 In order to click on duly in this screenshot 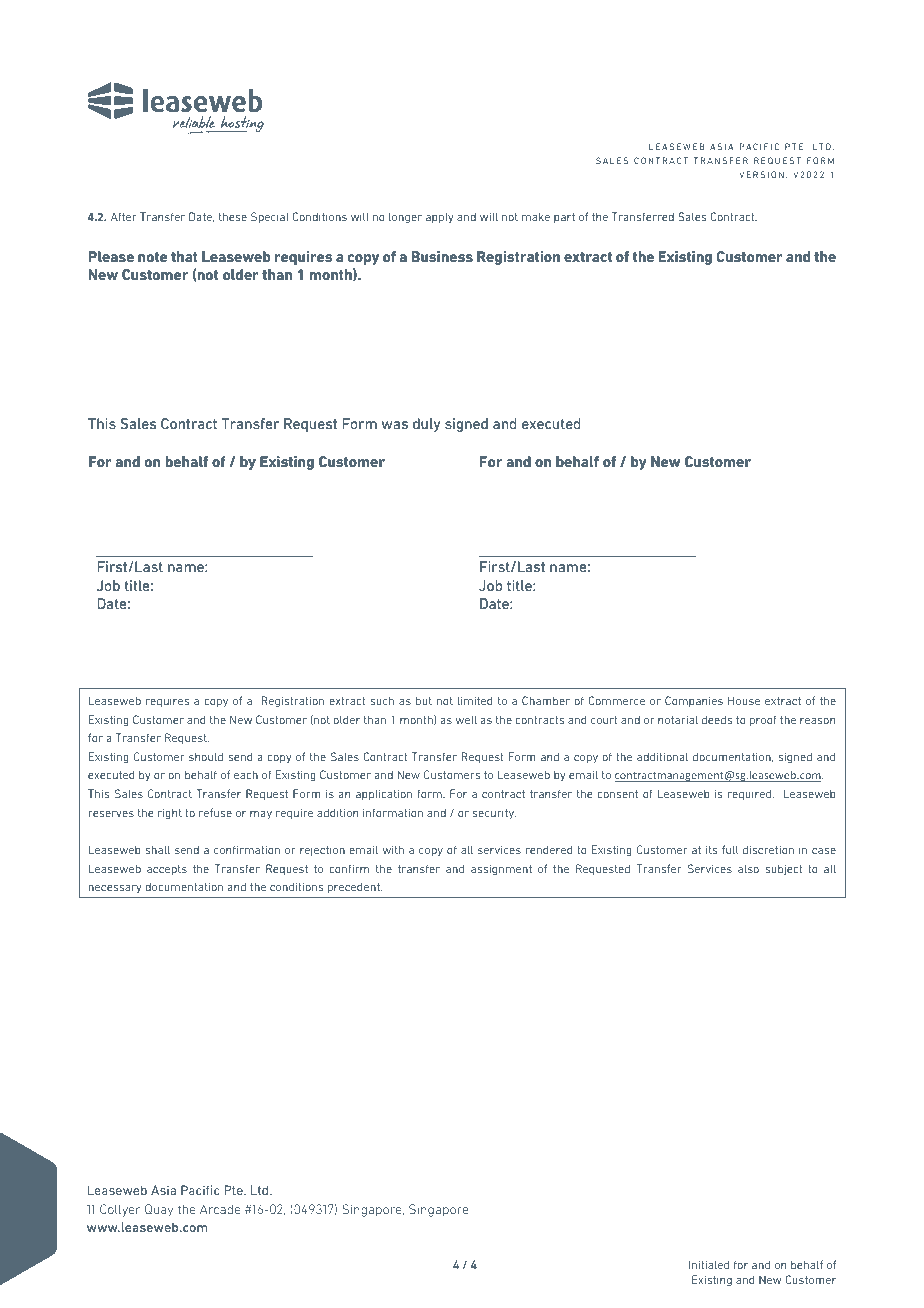, I will do `click(426, 425)`.
